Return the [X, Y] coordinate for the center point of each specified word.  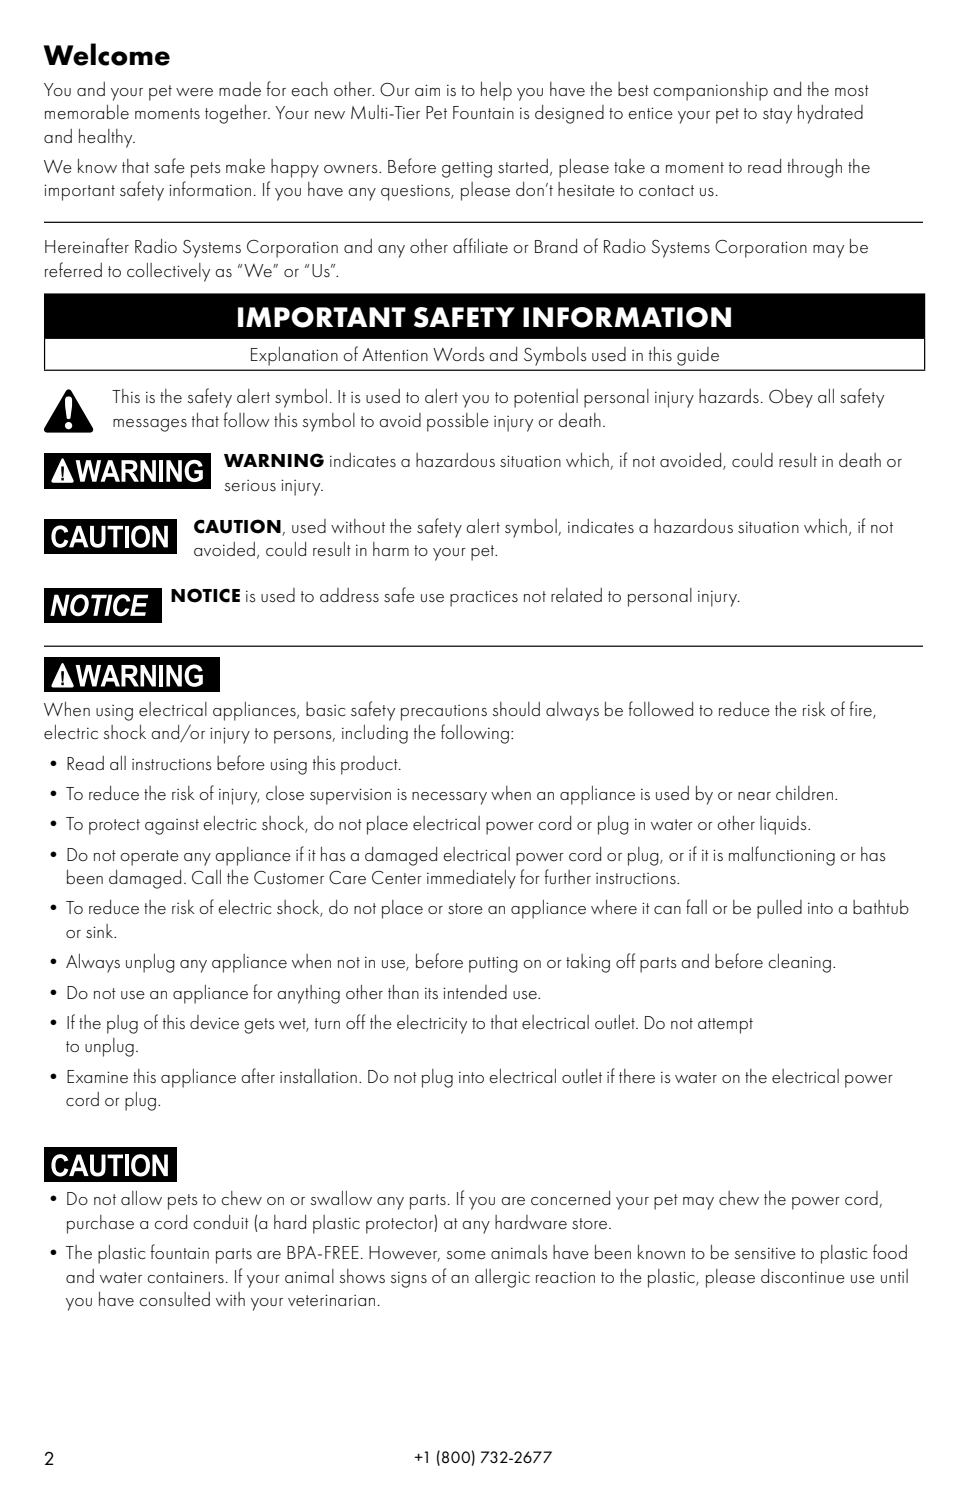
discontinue [803, 1276]
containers [185, 1277]
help [496, 91]
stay [777, 116]
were [194, 92]
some [466, 1255]
